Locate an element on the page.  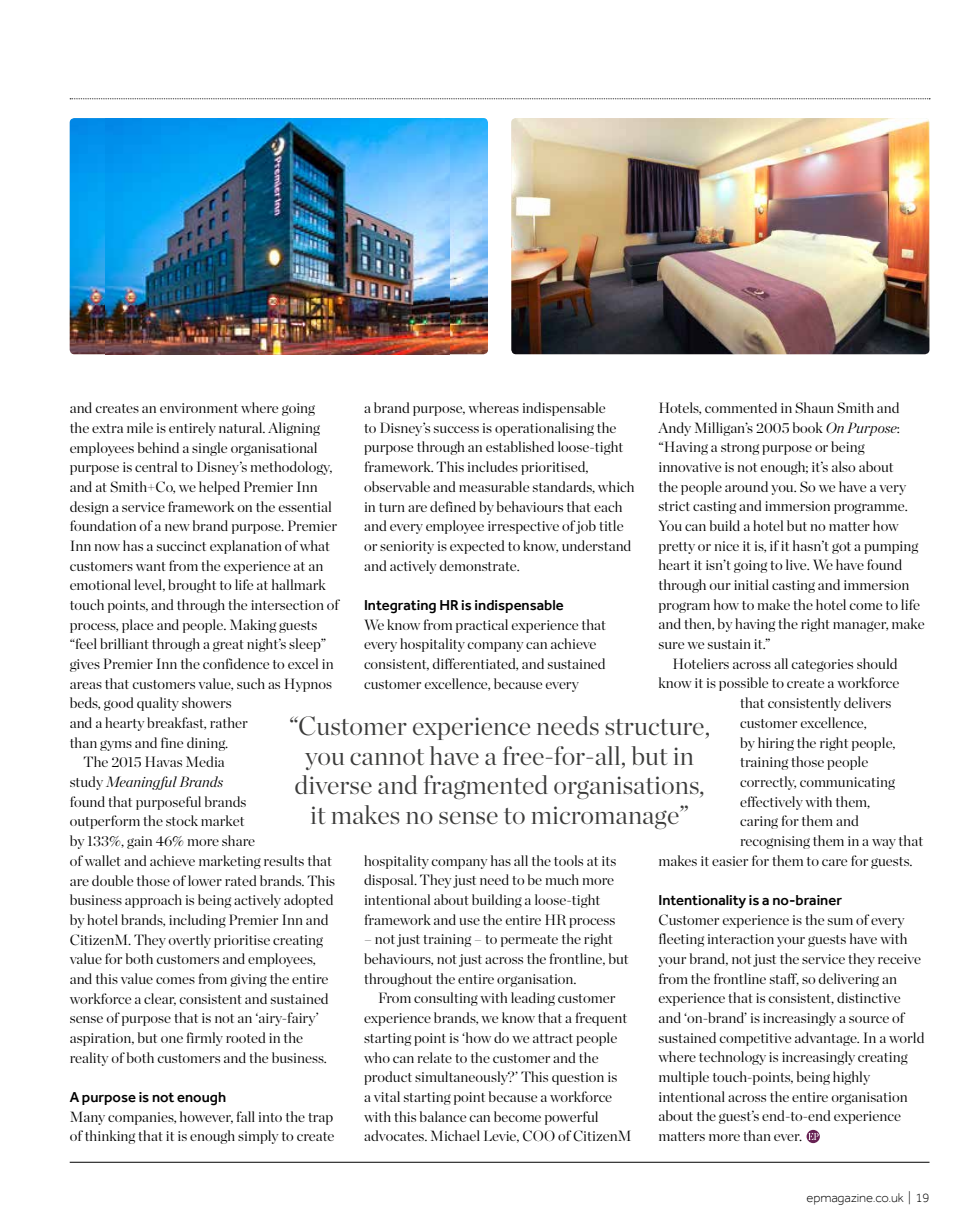
fall is located at coordinates (246, 1116).
